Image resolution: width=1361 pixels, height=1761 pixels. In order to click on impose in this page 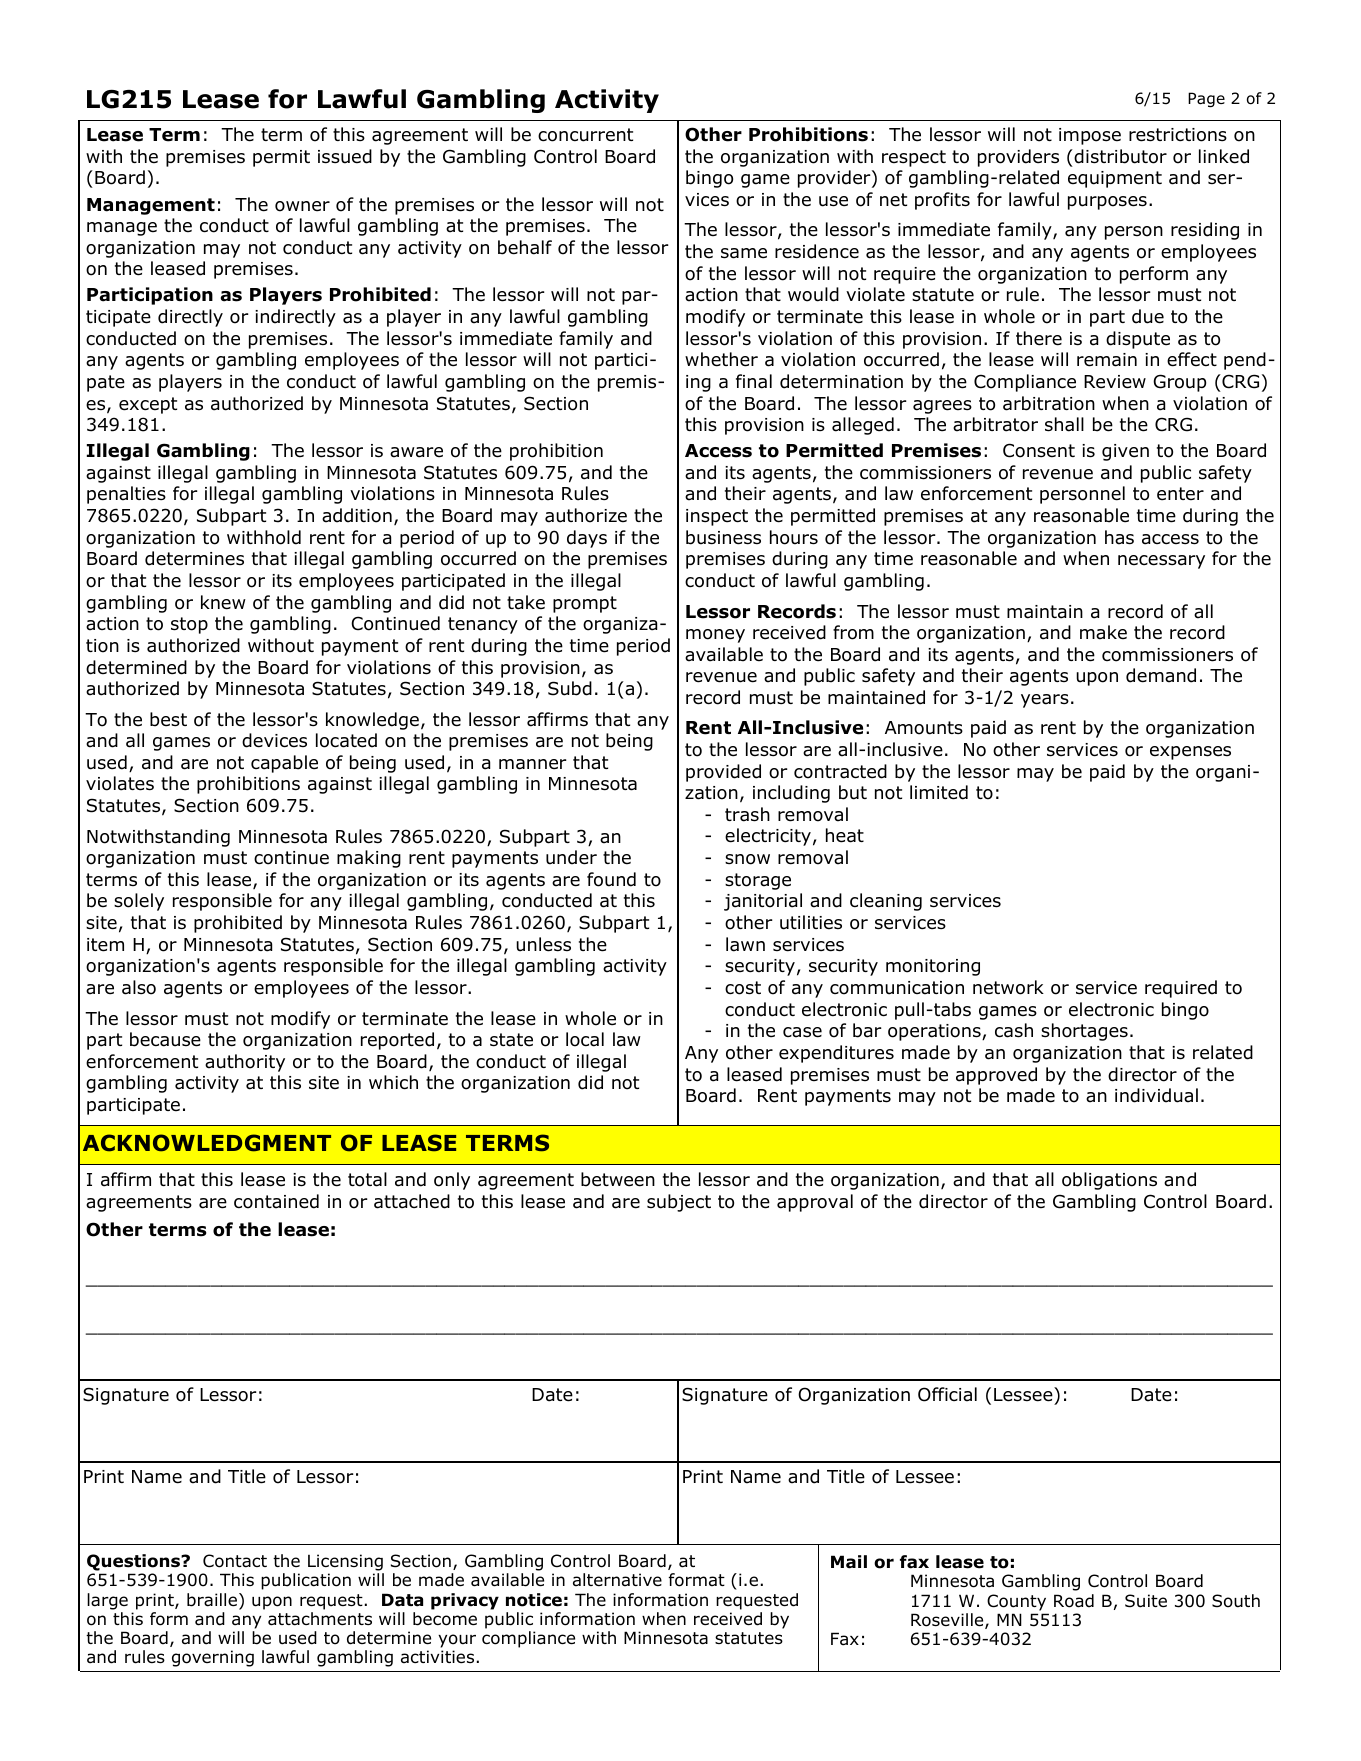, I will do `click(1090, 136)`.
